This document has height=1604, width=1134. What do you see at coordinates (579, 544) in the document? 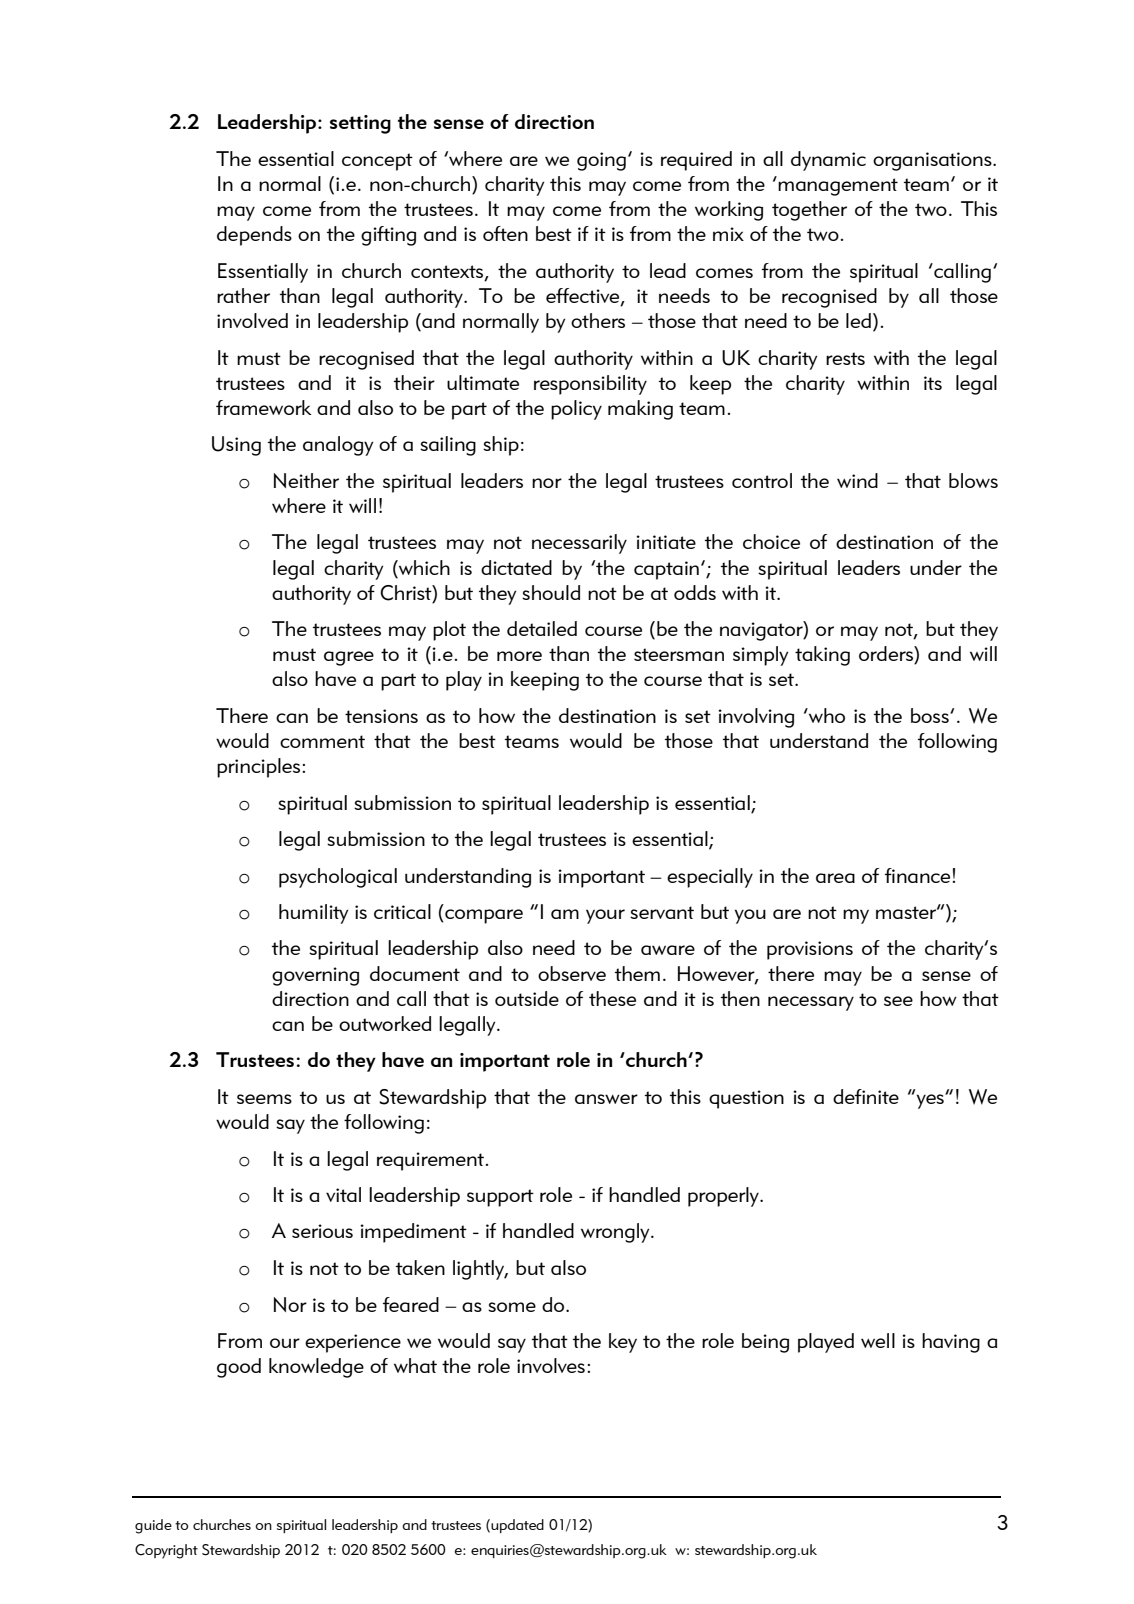
I see `necessarily` at bounding box center [579, 544].
